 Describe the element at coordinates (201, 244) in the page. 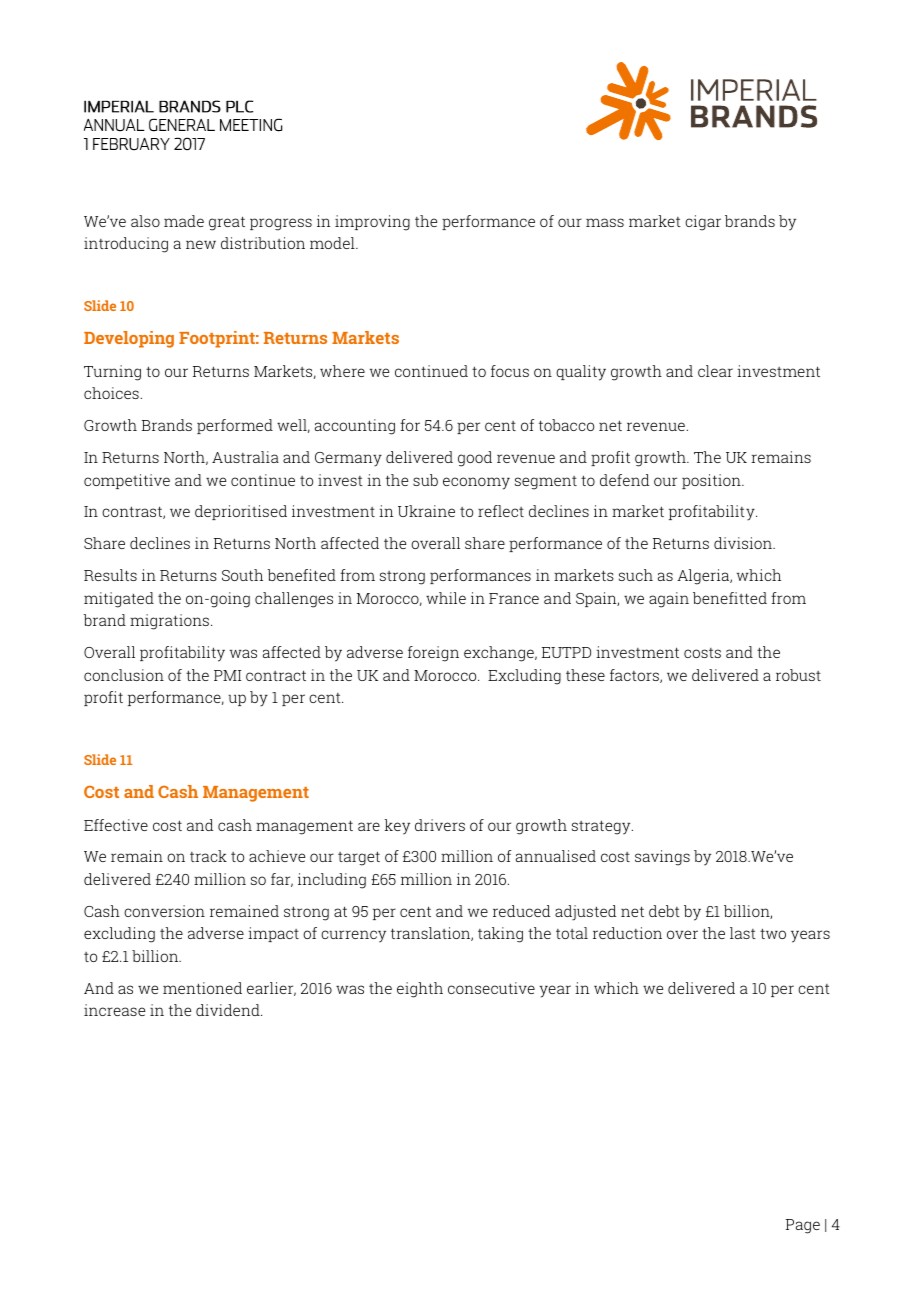

I see `new` at that location.
